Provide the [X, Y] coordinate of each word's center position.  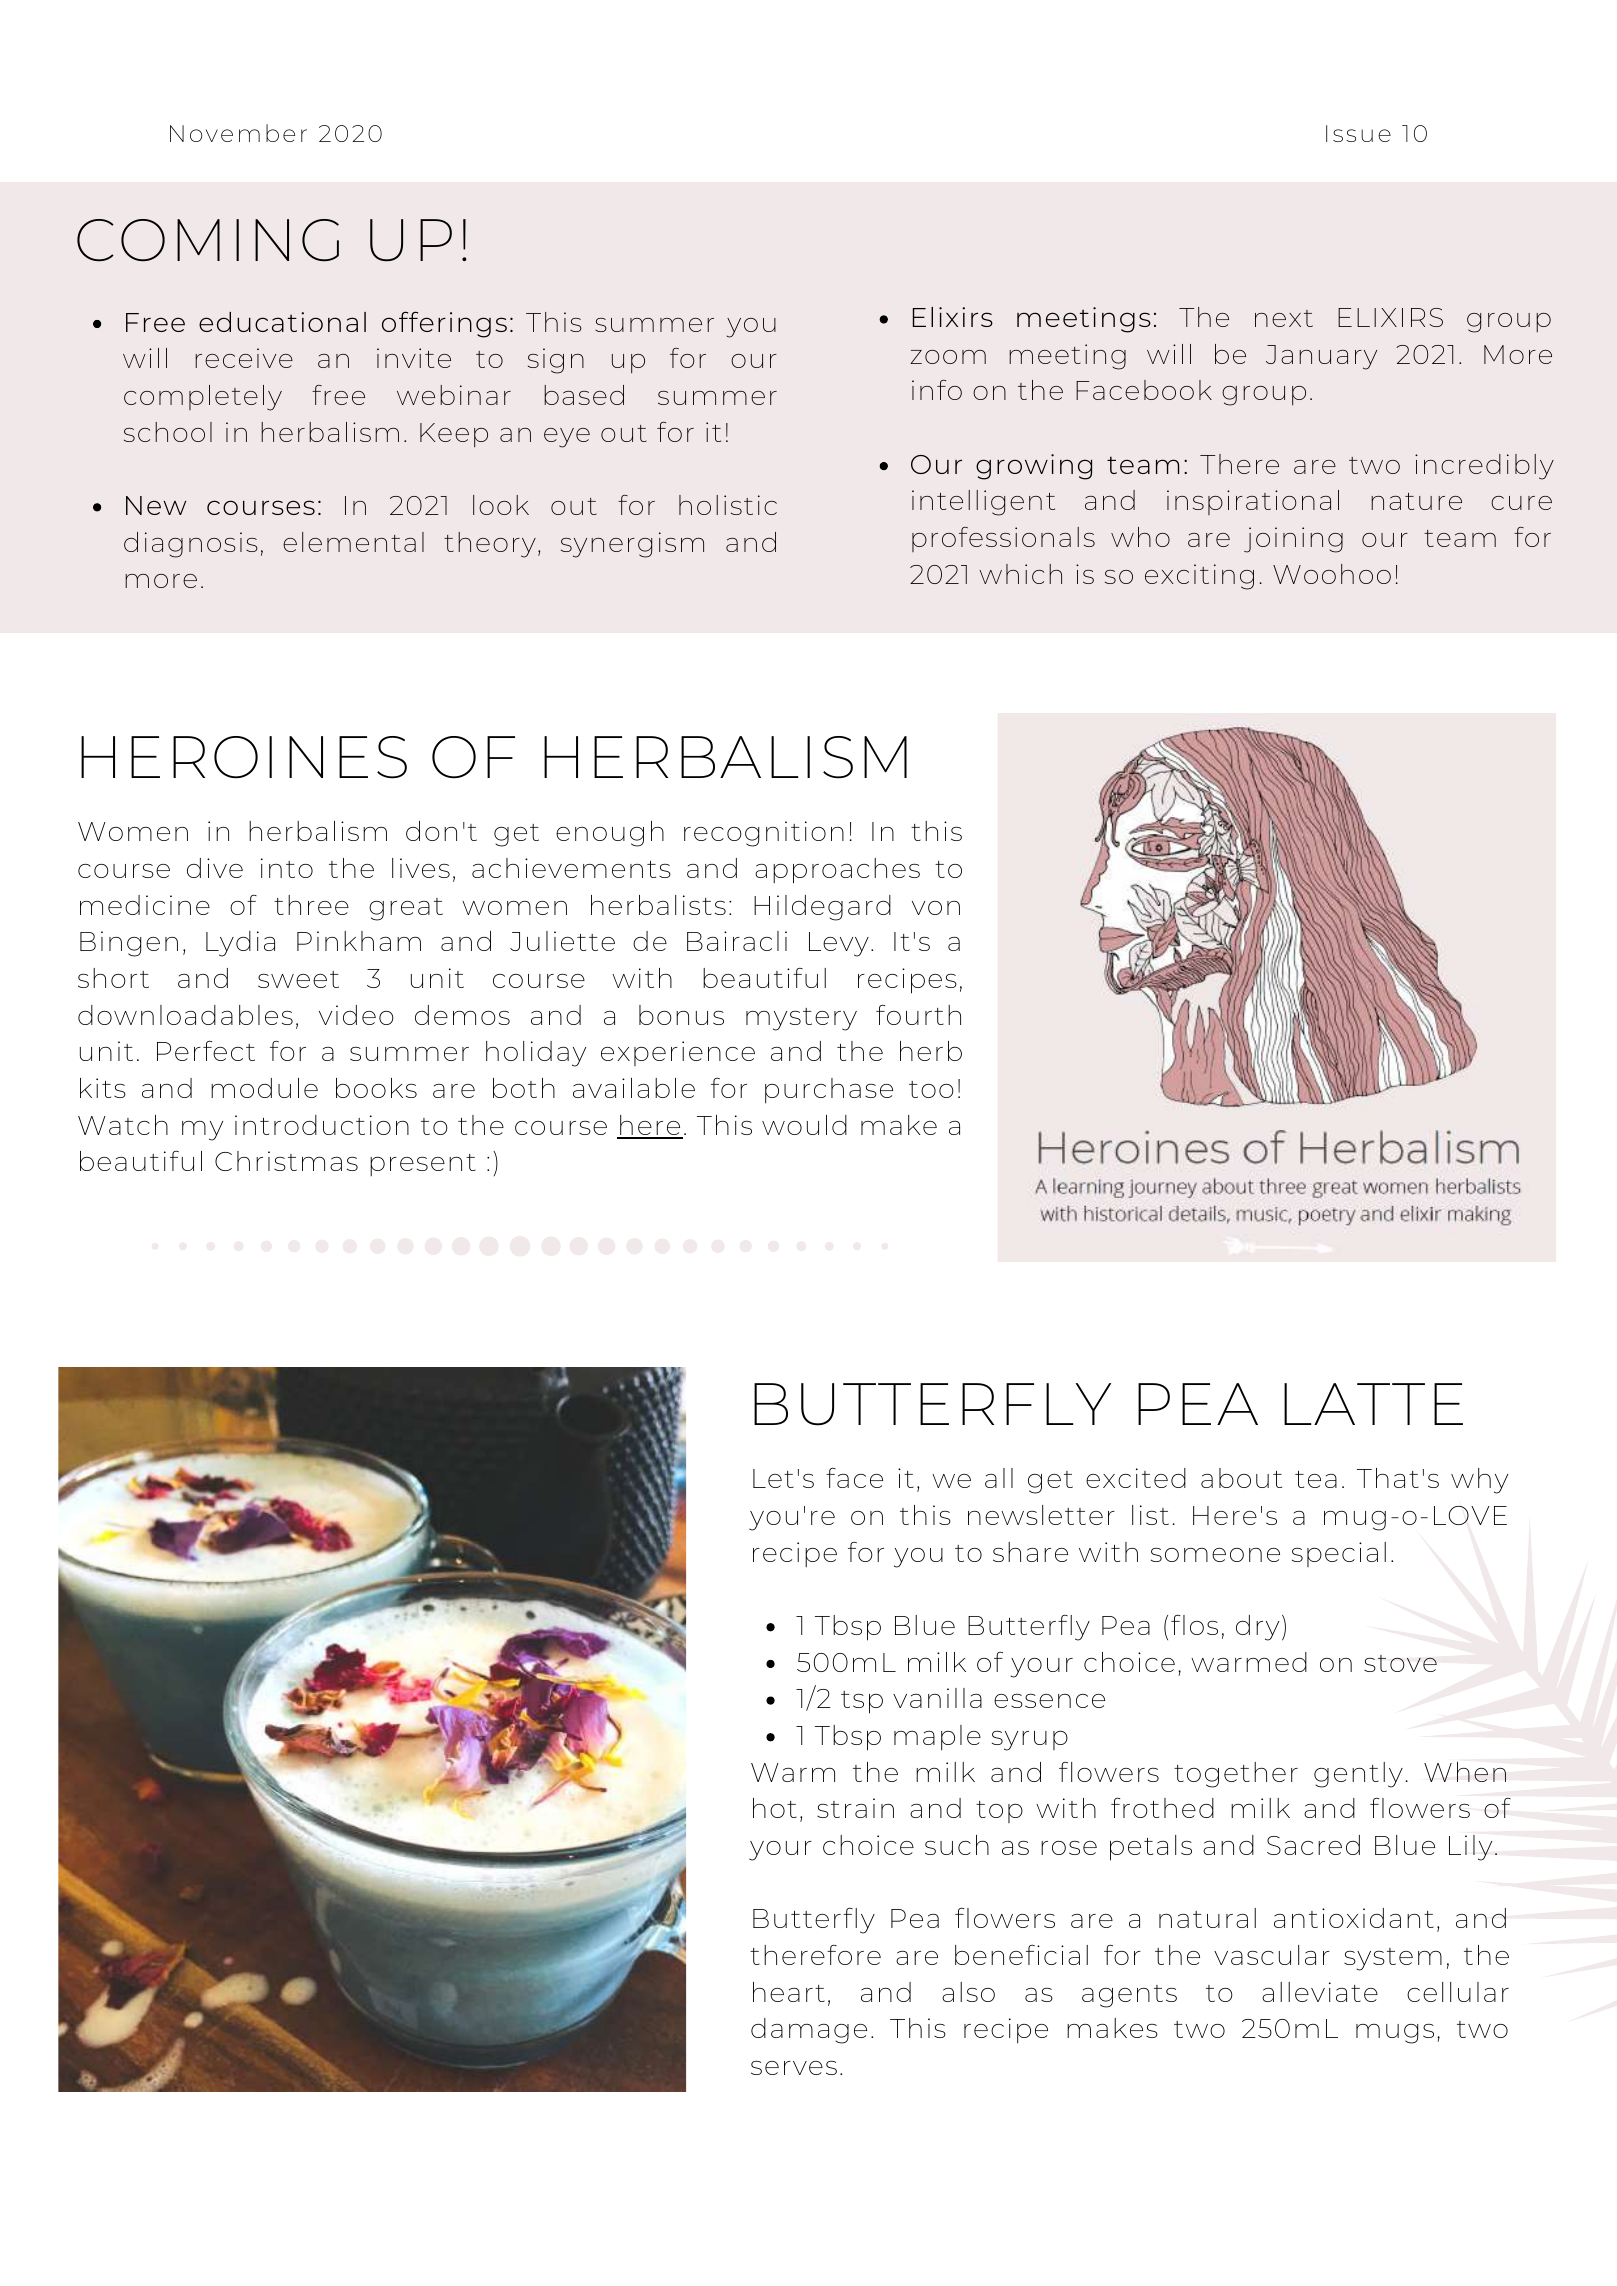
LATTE [1373, 1404]
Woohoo [1332, 574]
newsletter [1041, 1515]
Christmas [286, 1161]
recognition [764, 834]
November [238, 133]
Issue [1358, 133]
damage [809, 2031]
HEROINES [244, 757]
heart [789, 1992]
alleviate [1320, 1992]
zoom [948, 357]
